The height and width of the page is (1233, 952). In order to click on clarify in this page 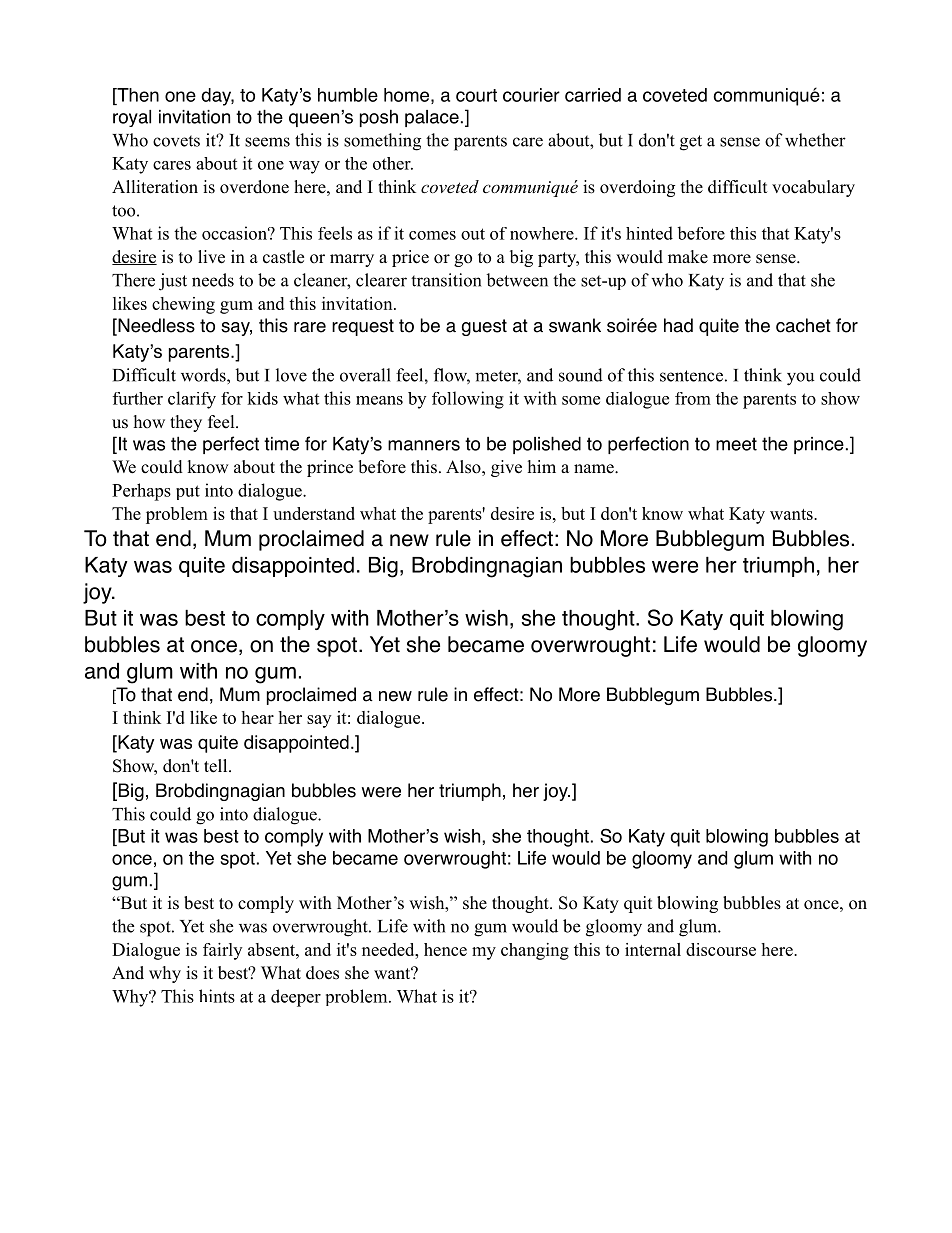, I will do `click(192, 400)`.
